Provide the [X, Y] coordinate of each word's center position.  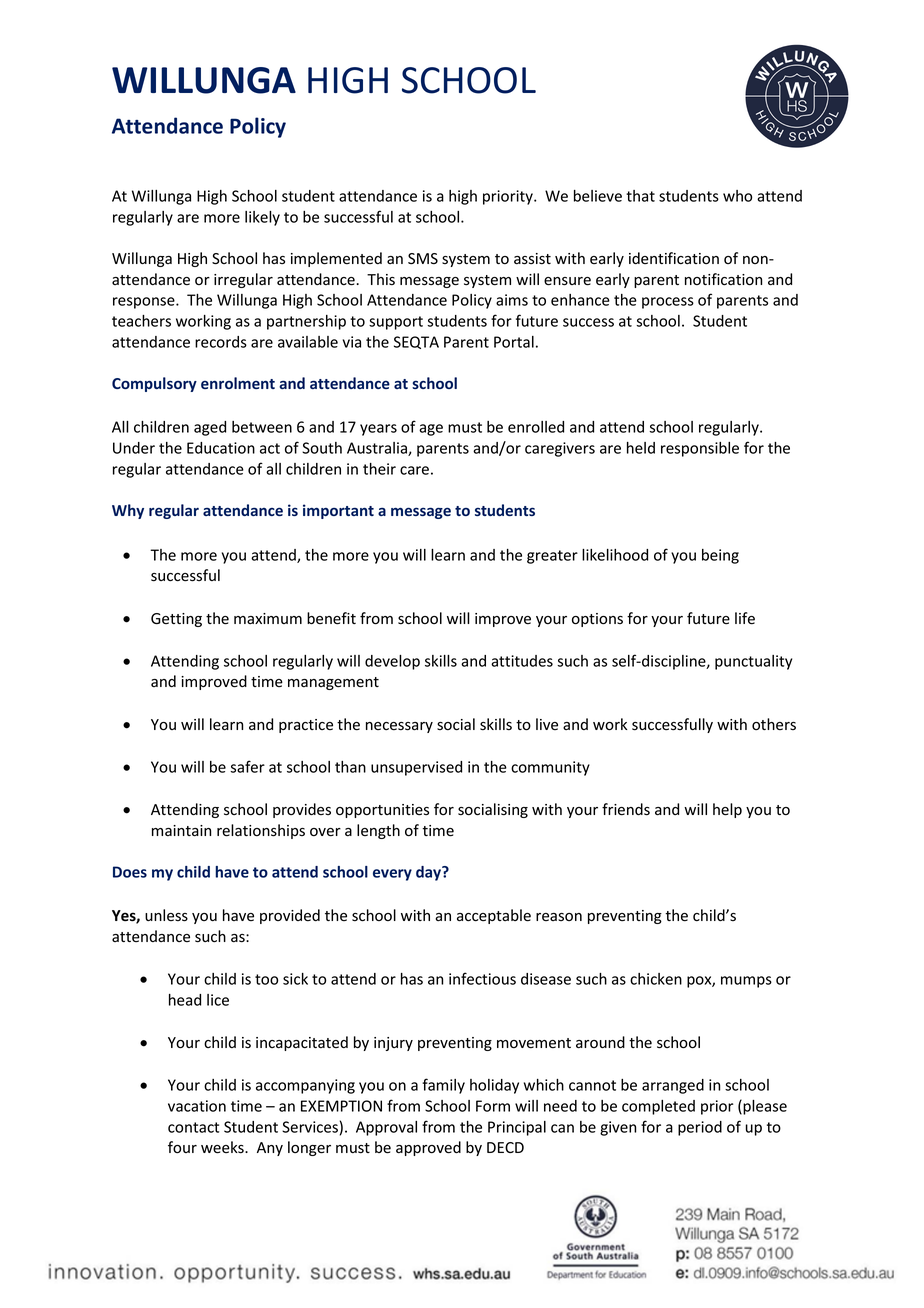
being [720, 556]
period [700, 1128]
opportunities [382, 811]
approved [428, 1148]
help [727, 810]
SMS [423, 259]
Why [128, 511]
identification [674, 258]
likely [262, 218]
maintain [181, 831]
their [379, 469]
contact [193, 1127]
